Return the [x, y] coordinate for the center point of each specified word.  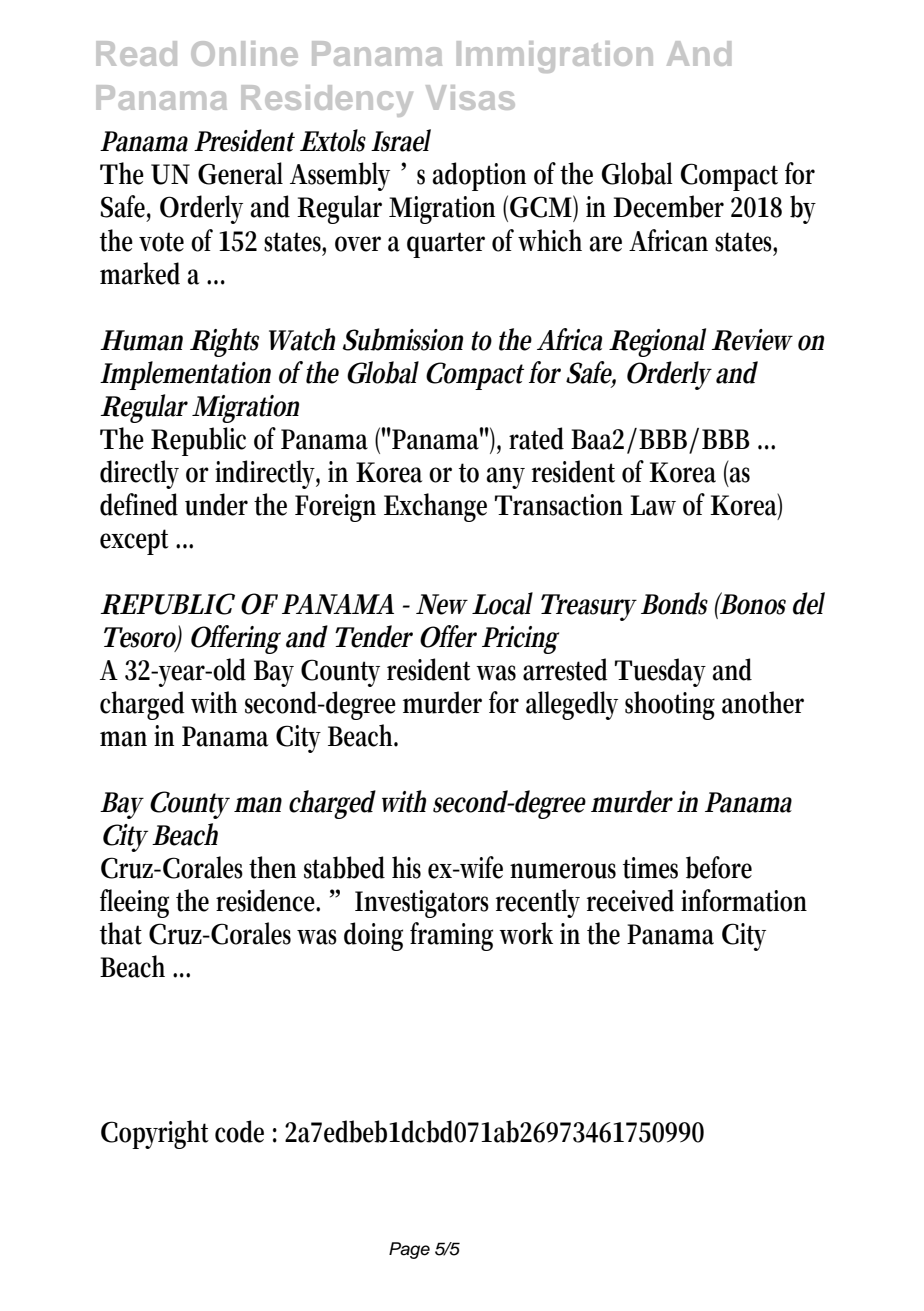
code [239, 1131]
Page [409, 1250]
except [134, 542]
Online [244, 53]
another [763, 702]
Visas [470, 97]
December [668, 206]
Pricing [520, 640]
